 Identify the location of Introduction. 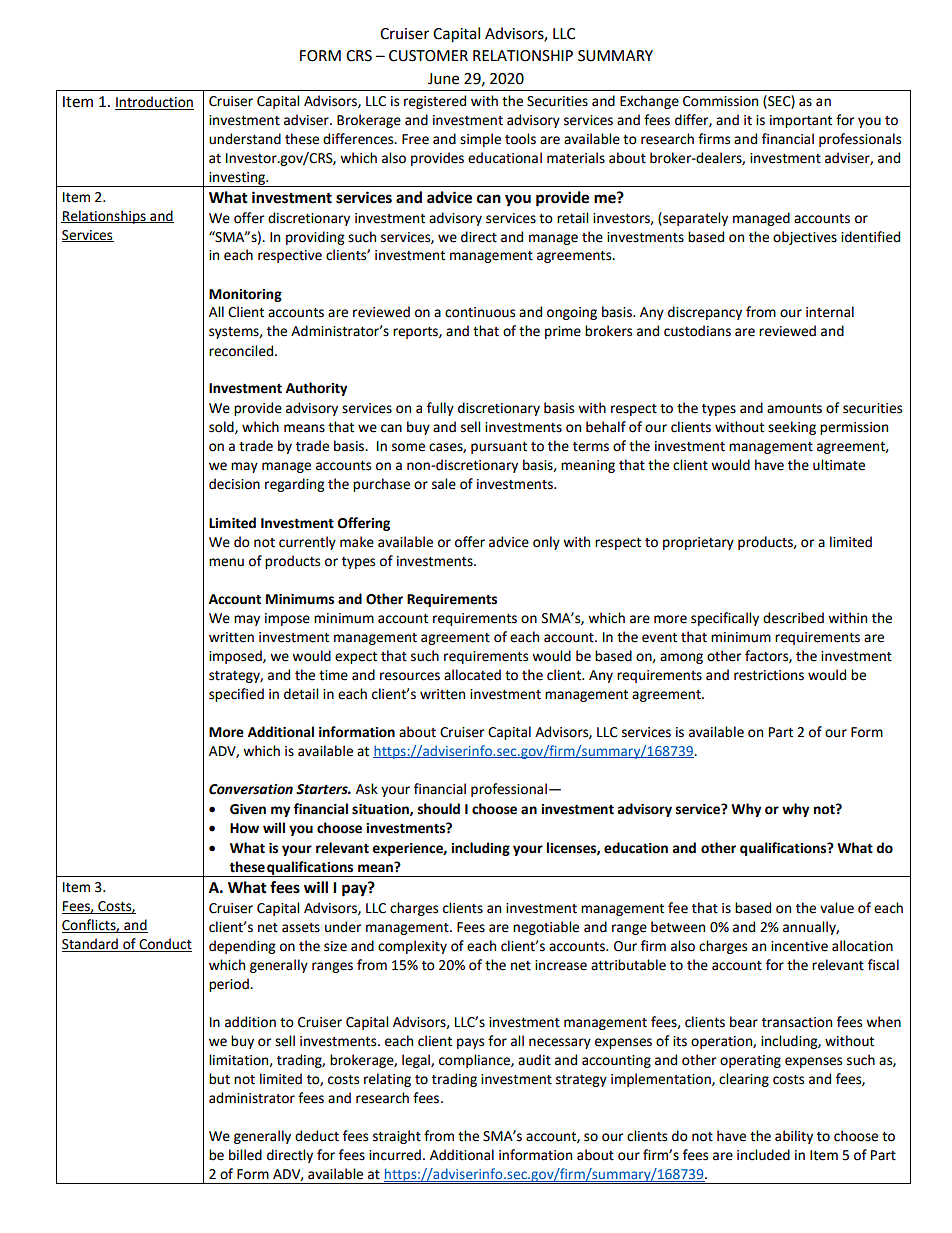
(154, 103).
